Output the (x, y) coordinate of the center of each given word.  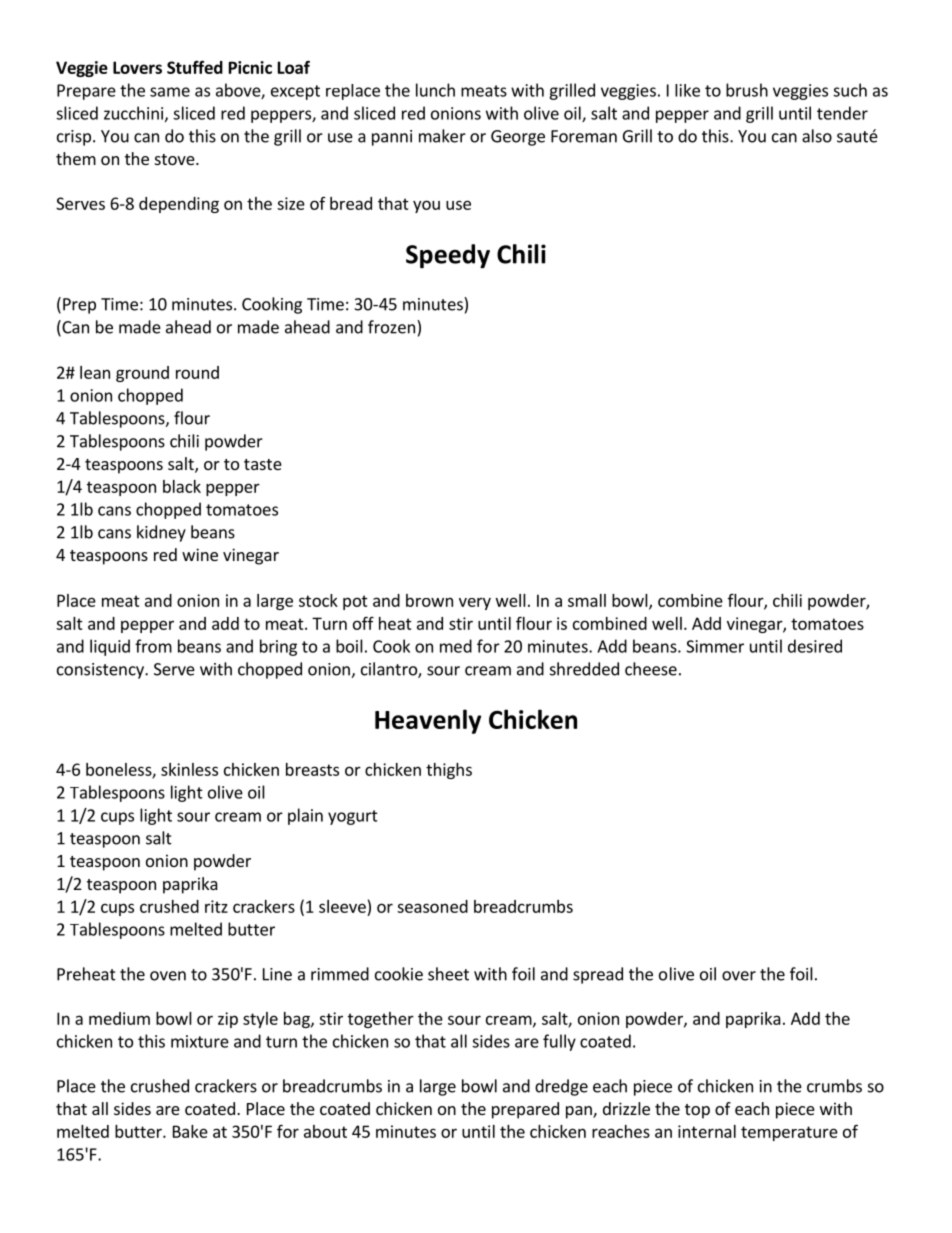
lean (95, 372)
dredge (561, 1087)
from (153, 646)
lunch (435, 90)
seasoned (432, 906)
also (817, 136)
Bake (190, 1131)
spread (598, 975)
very (475, 603)
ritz (216, 906)
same (170, 92)
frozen (391, 327)
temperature (789, 1133)
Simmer (715, 646)
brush (747, 90)
